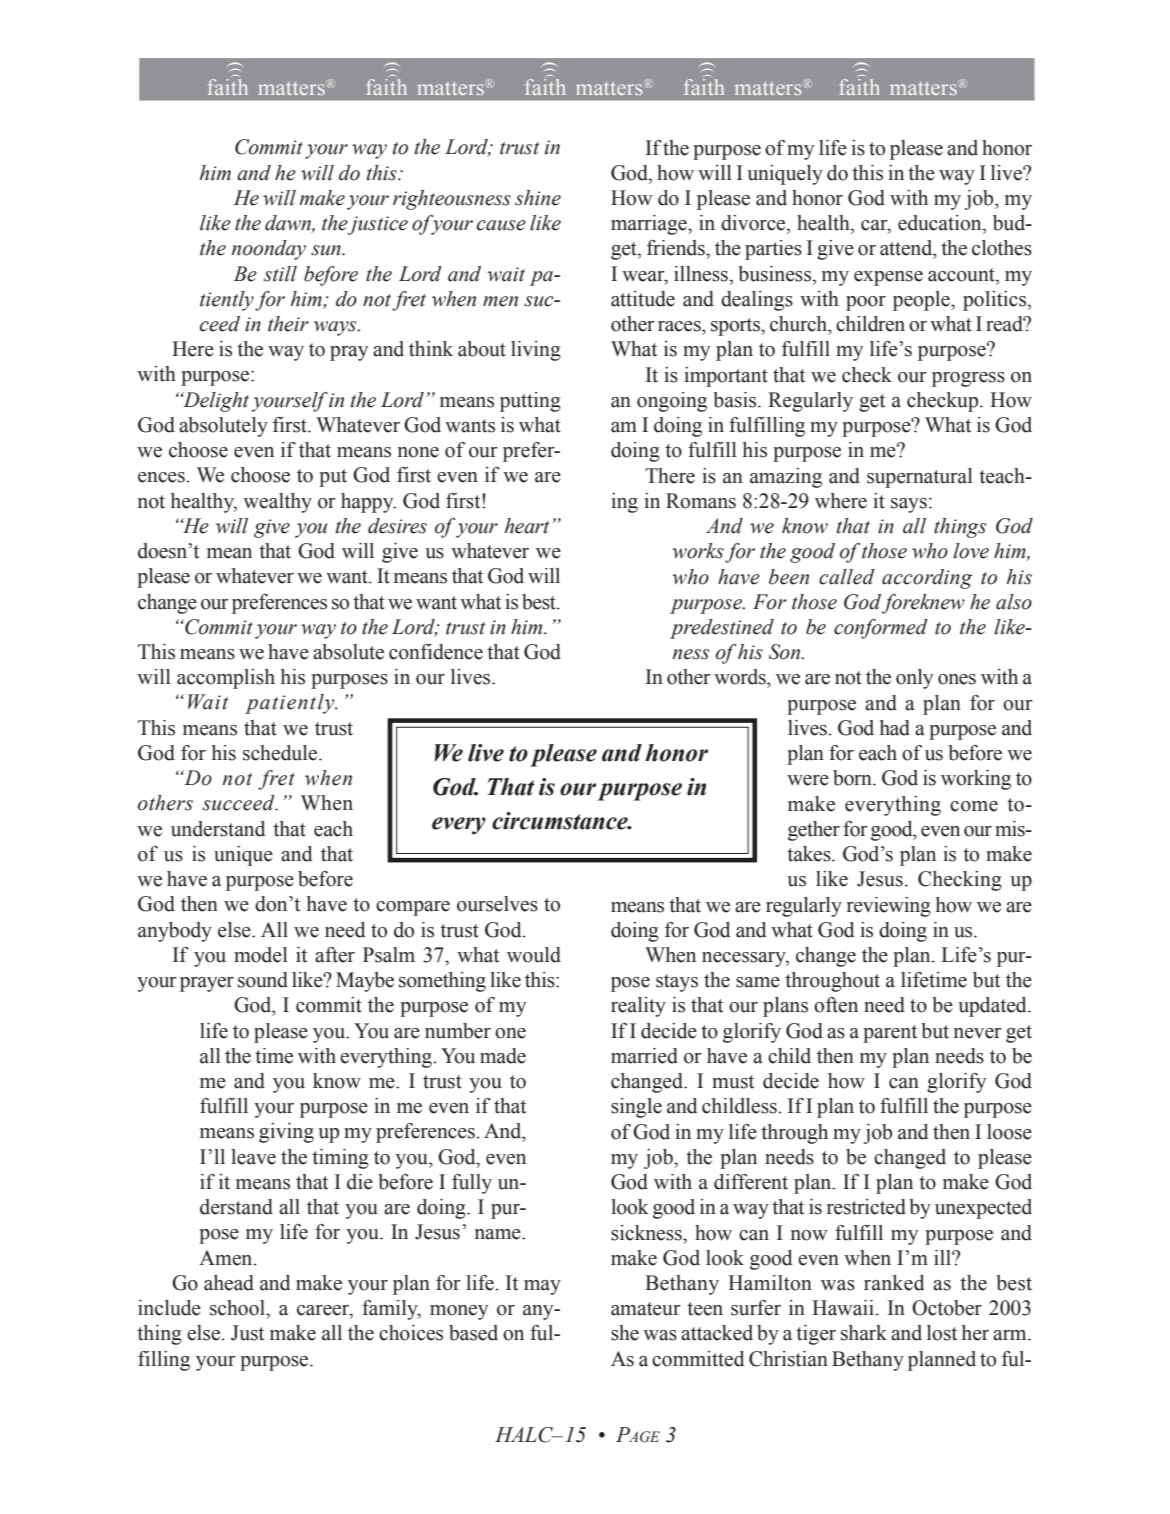  Describe the element at coordinates (229, 1283) in the image. I see `ahead` at that location.
